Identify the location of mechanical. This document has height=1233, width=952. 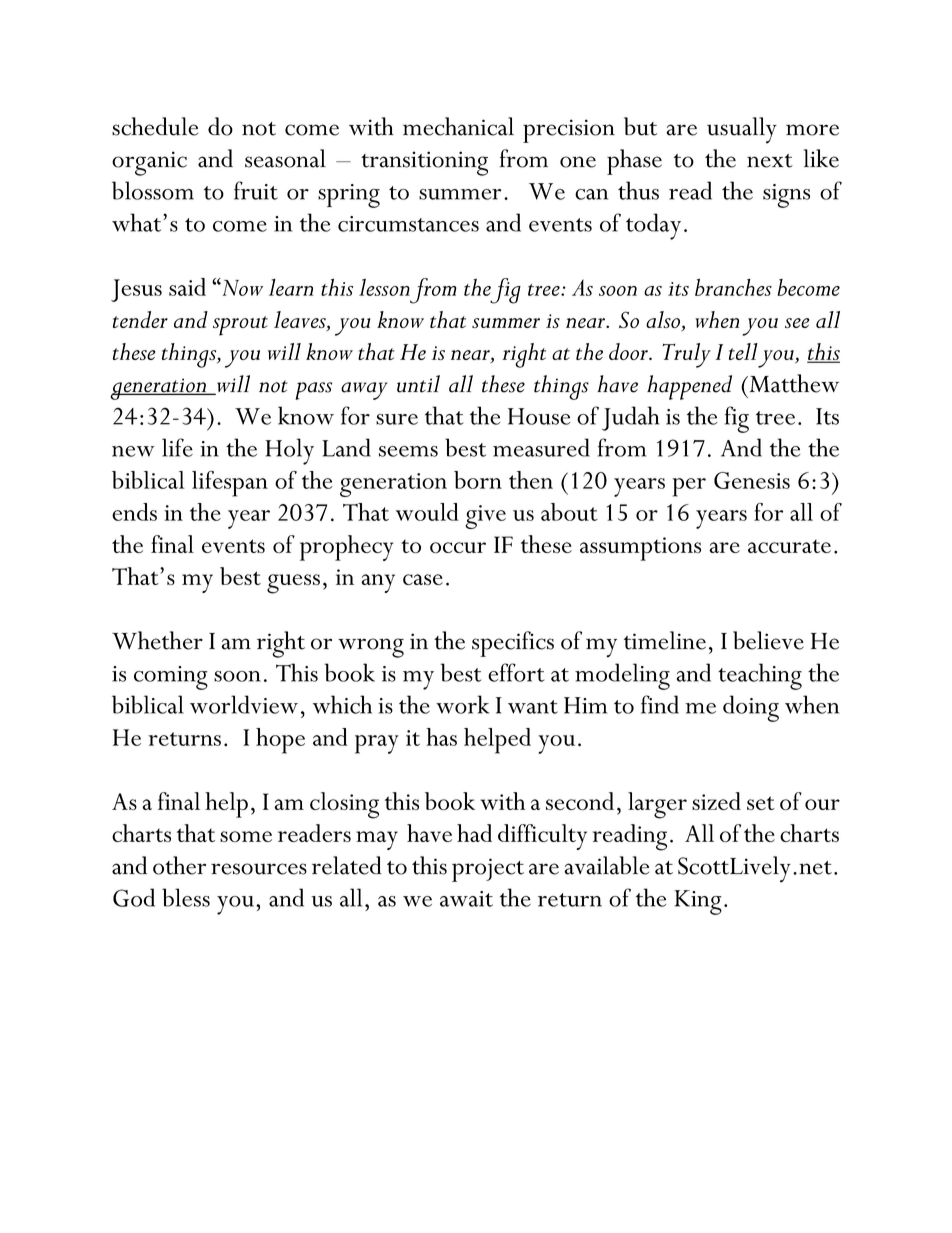
(458, 126).
